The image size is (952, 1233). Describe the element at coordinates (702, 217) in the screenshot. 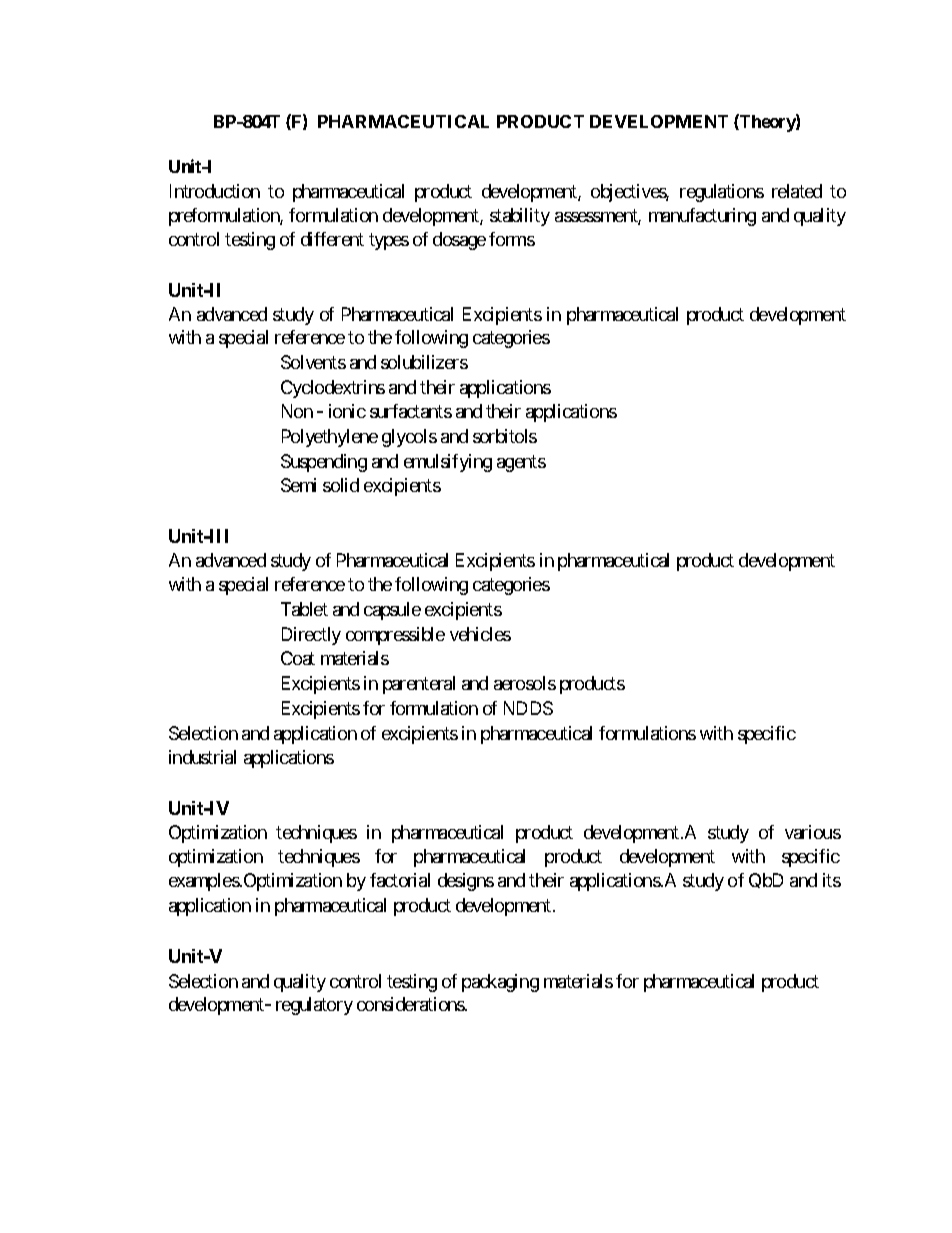

I see `manufacturing` at that location.
